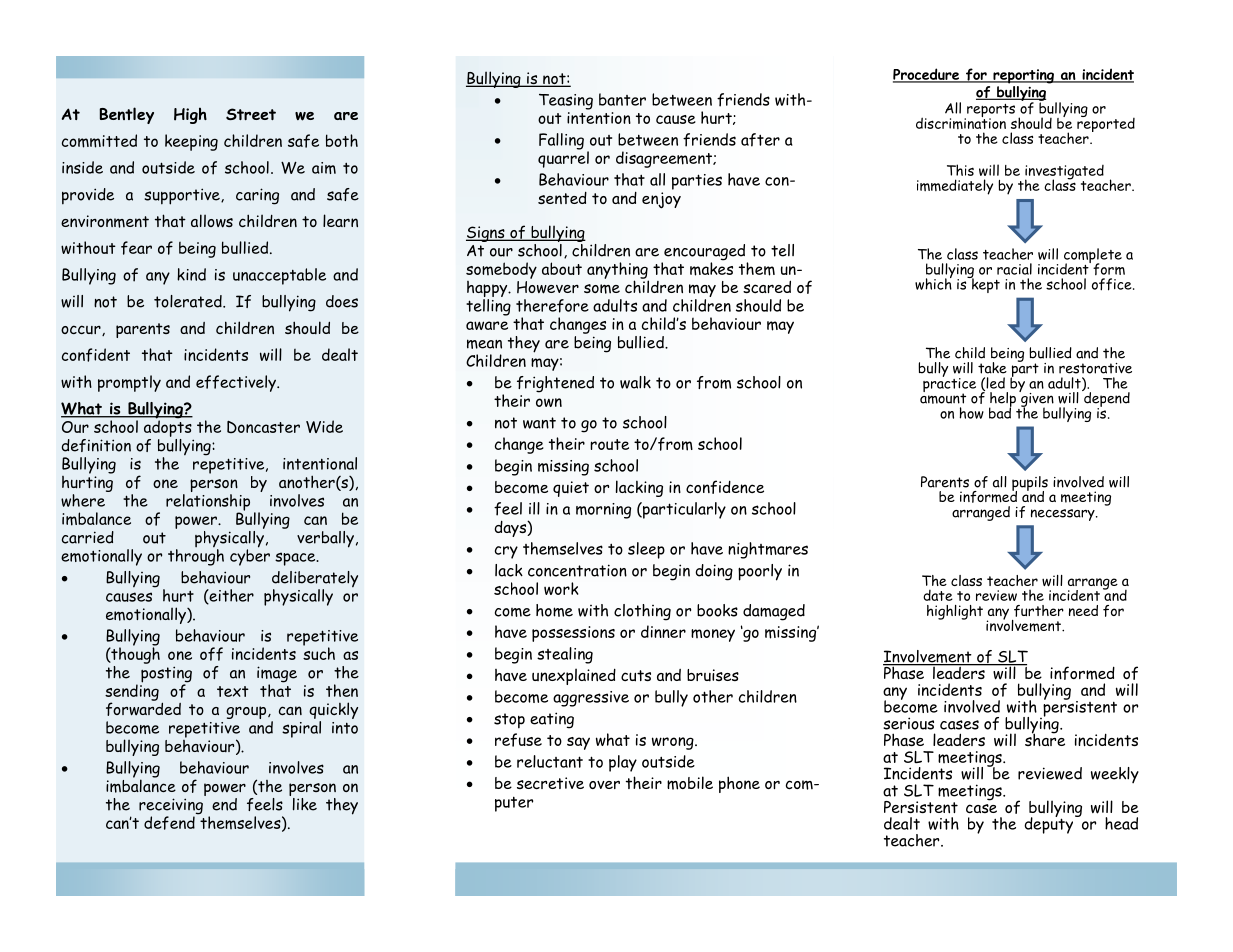 The height and width of the page is (952, 1233). I want to click on route, so click(609, 444).
